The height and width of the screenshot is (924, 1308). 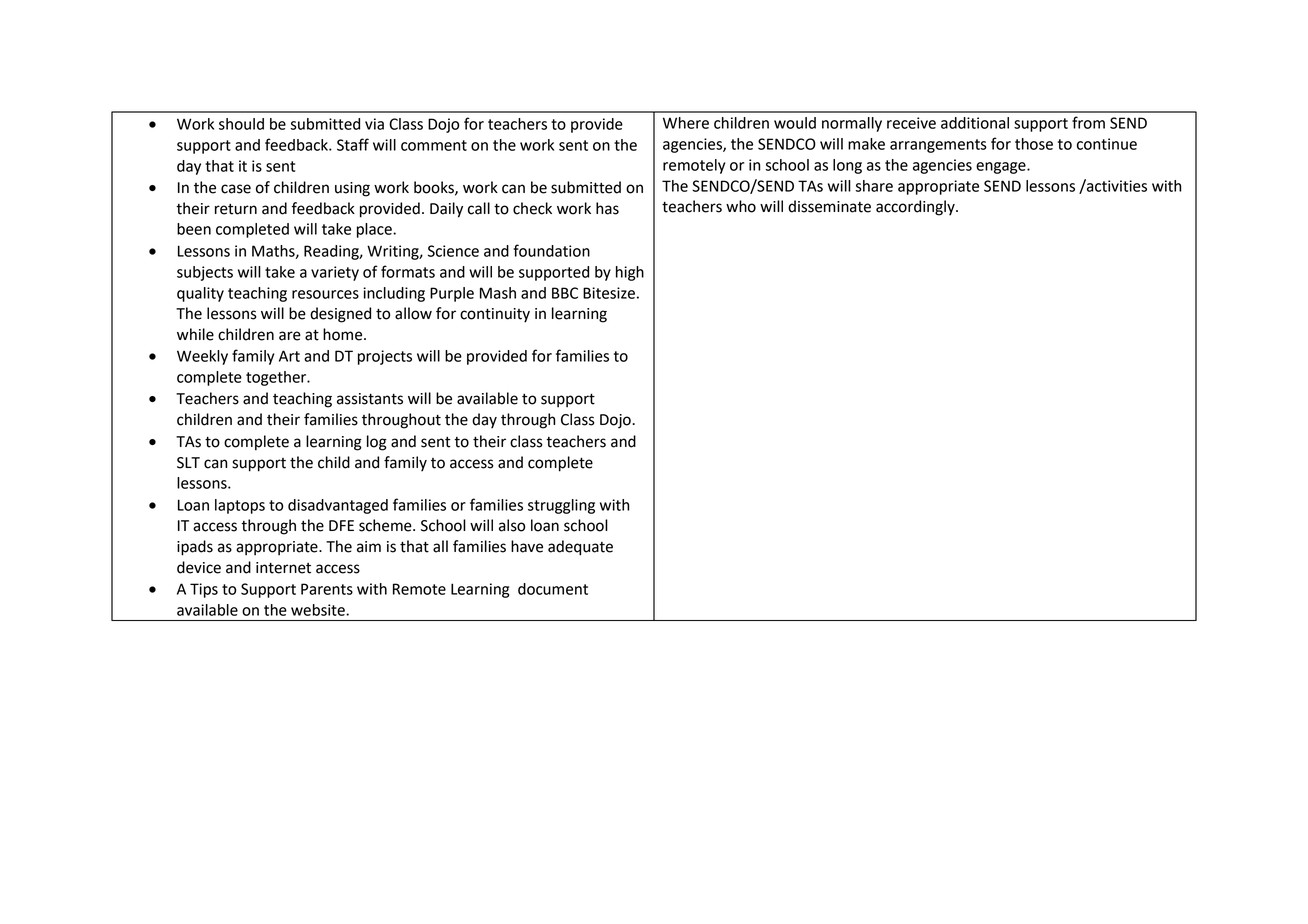 I want to click on struggling, so click(x=561, y=506).
